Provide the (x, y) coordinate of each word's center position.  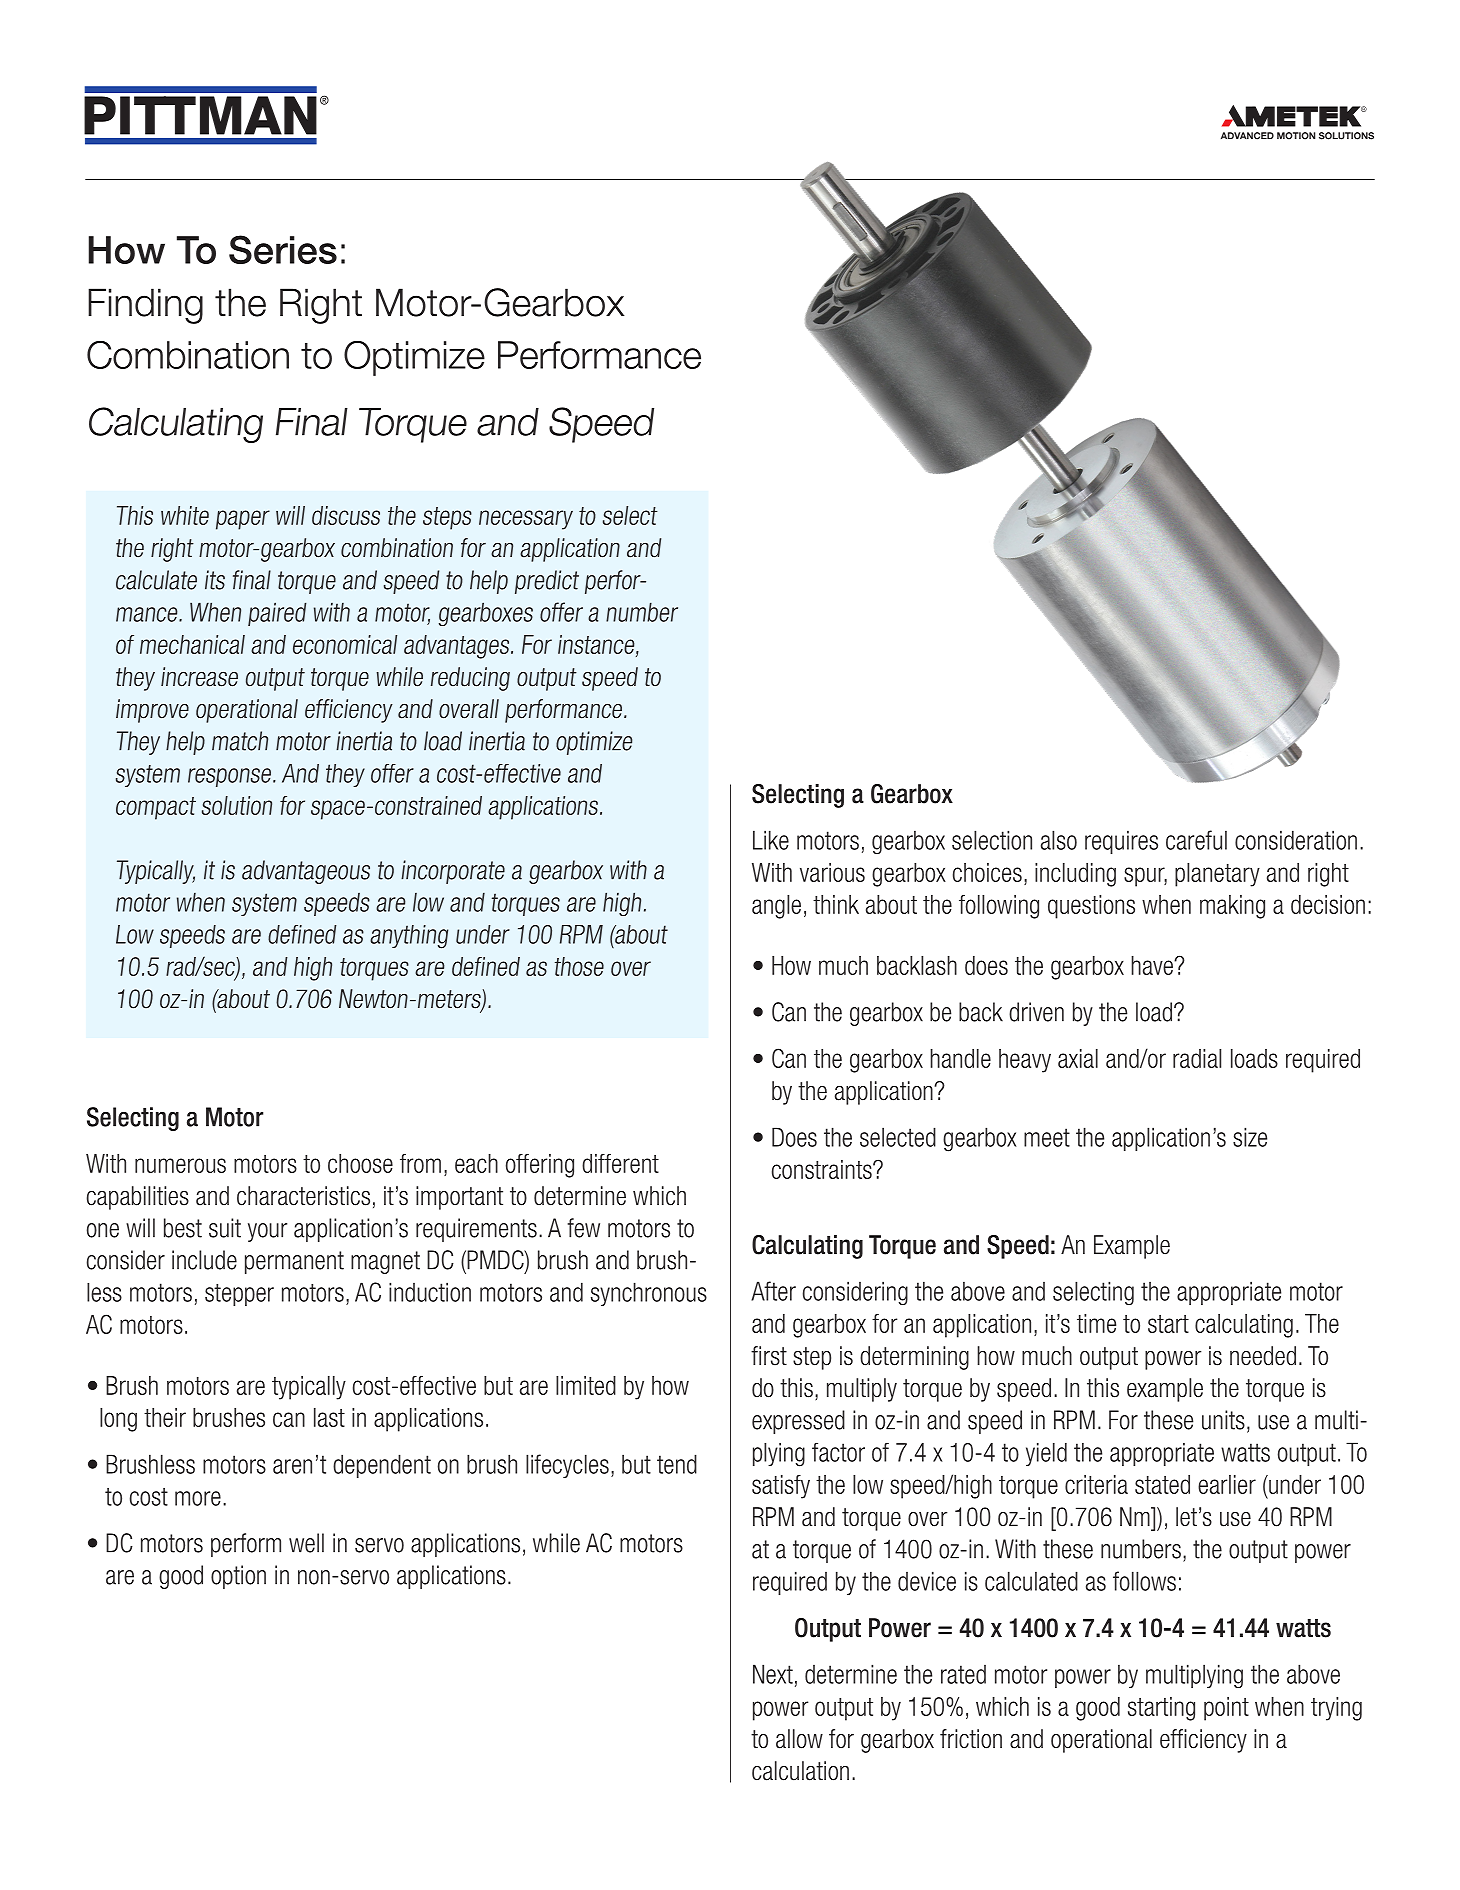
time (1096, 1323)
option (238, 1577)
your (267, 1232)
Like (771, 840)
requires (1121, 842)
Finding (145, 306)
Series (283, 249)
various (832, 872)
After (773, 1291)
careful (1196, 840)
